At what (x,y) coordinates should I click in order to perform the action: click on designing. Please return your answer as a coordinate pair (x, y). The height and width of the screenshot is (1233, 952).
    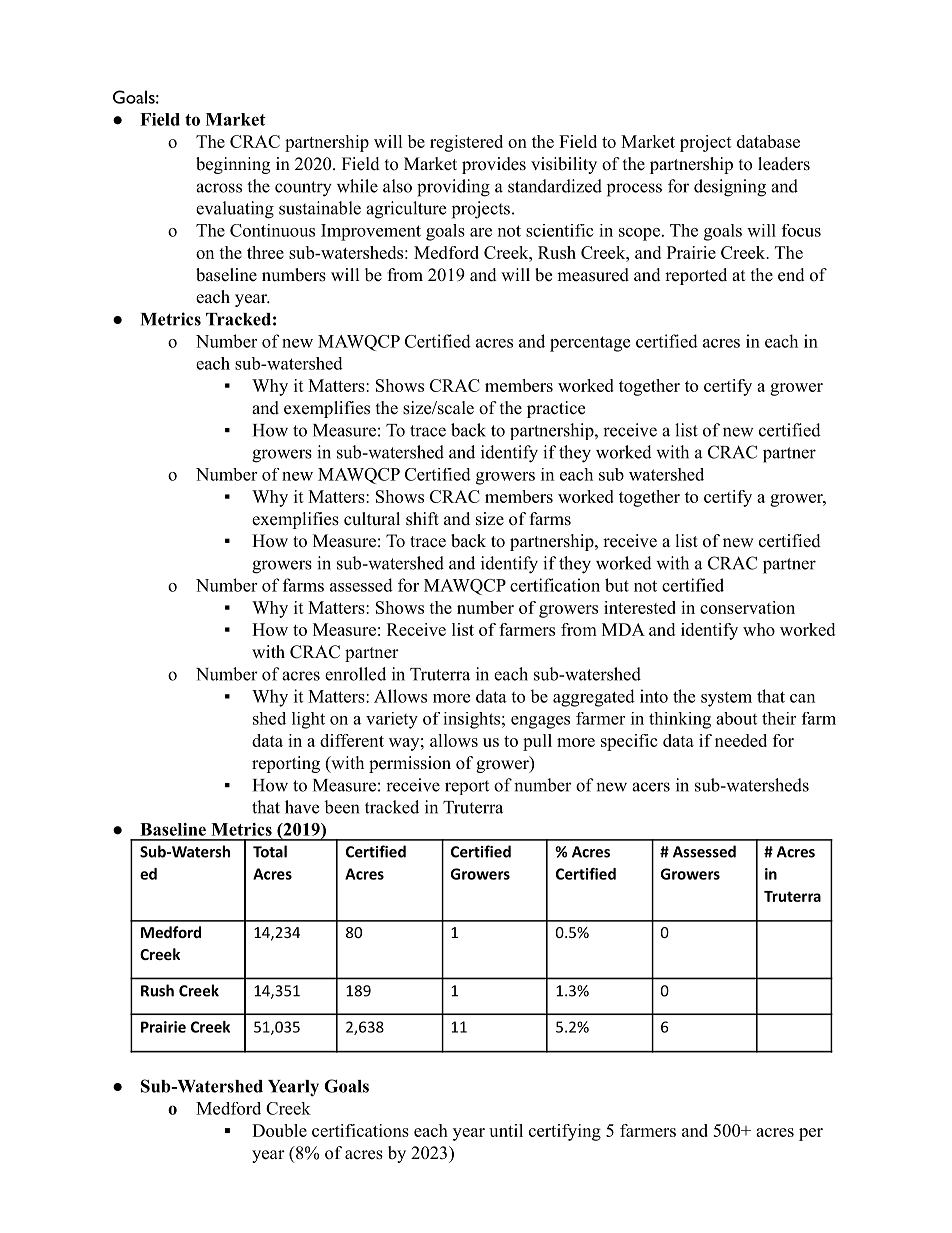
    Looking at the image, I should click on (730, 188).
